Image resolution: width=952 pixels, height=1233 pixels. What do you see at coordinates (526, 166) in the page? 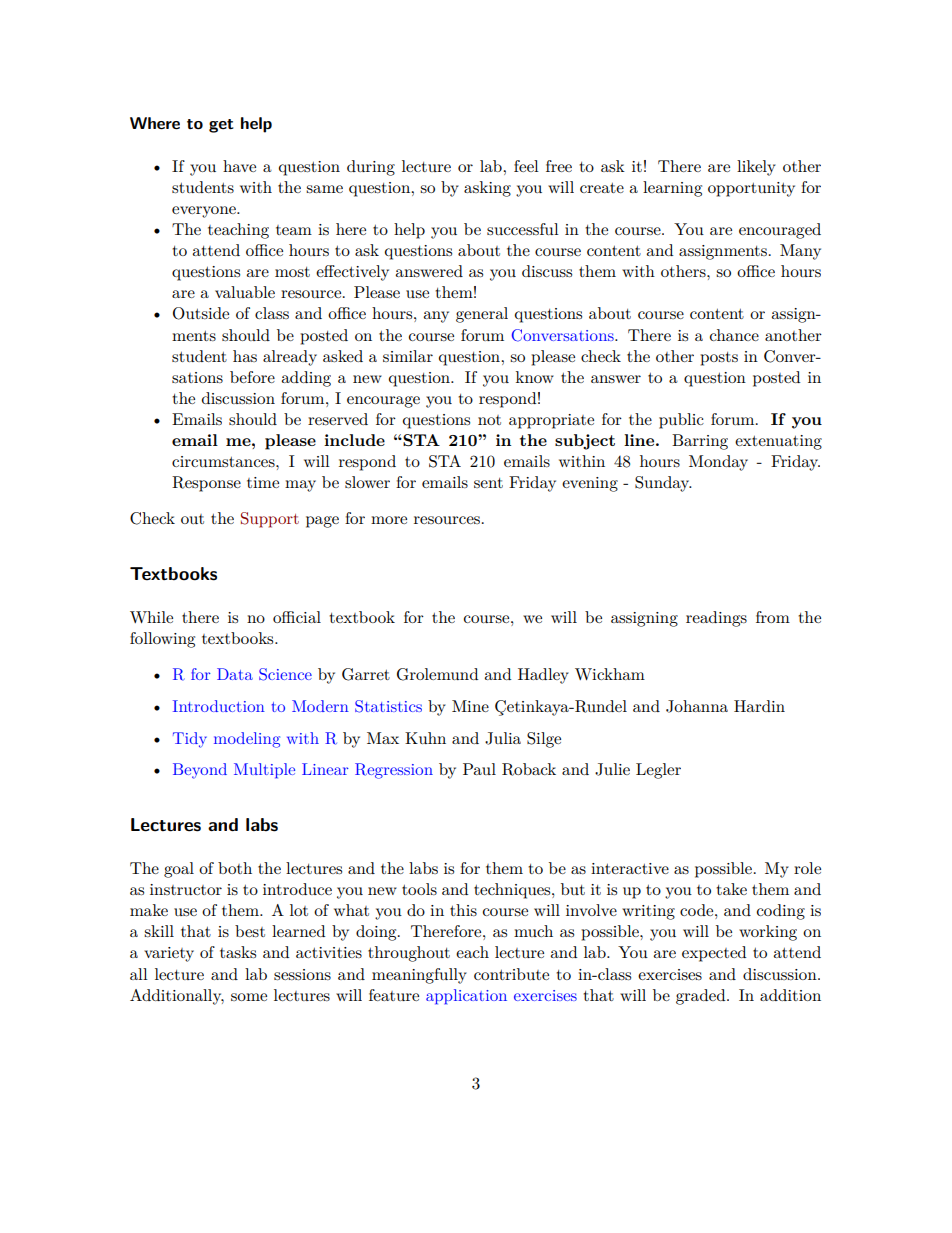
I see `feel` at bounding box center [526, 166].
